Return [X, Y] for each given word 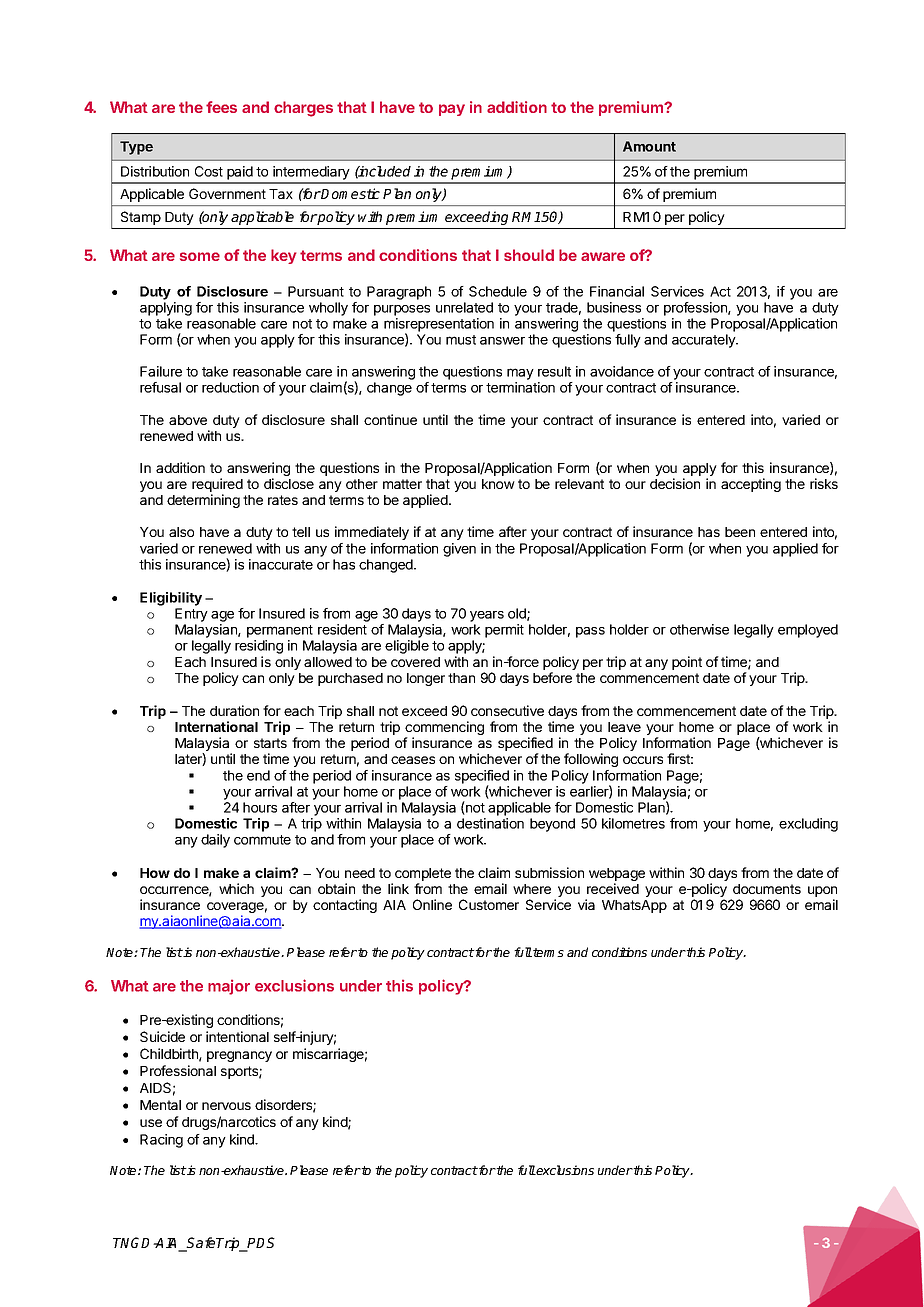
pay [452, 110]
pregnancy [239, 1056]
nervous [226, 1106]
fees [221, 107]
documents [767, 889]
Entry [191, 615]
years [487, 616]
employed [808, 631]
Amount [649, 146]
